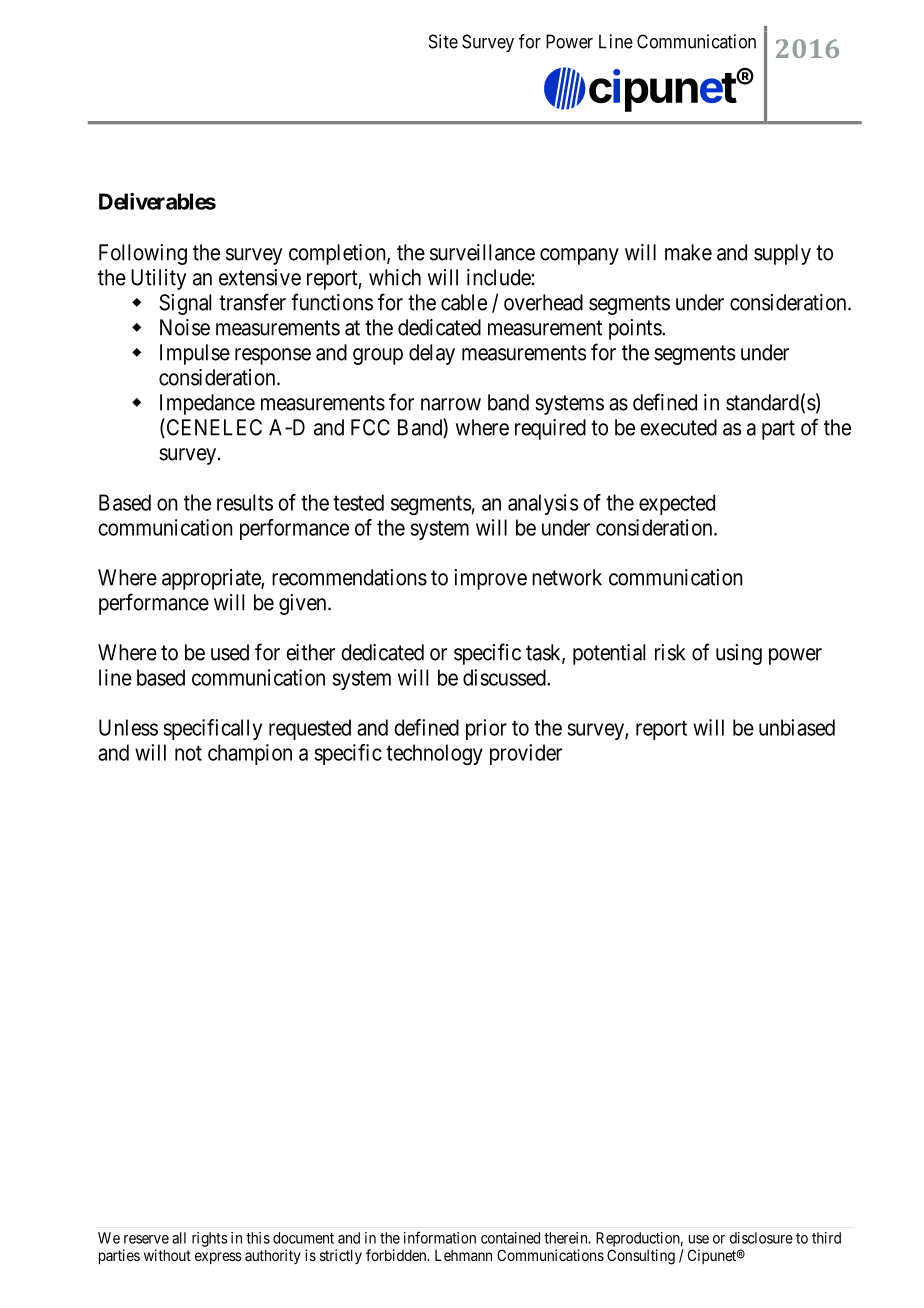  What do you see at coordinates (678, 427) in the page?
I see `executed` at bounding box center [678, 427].
